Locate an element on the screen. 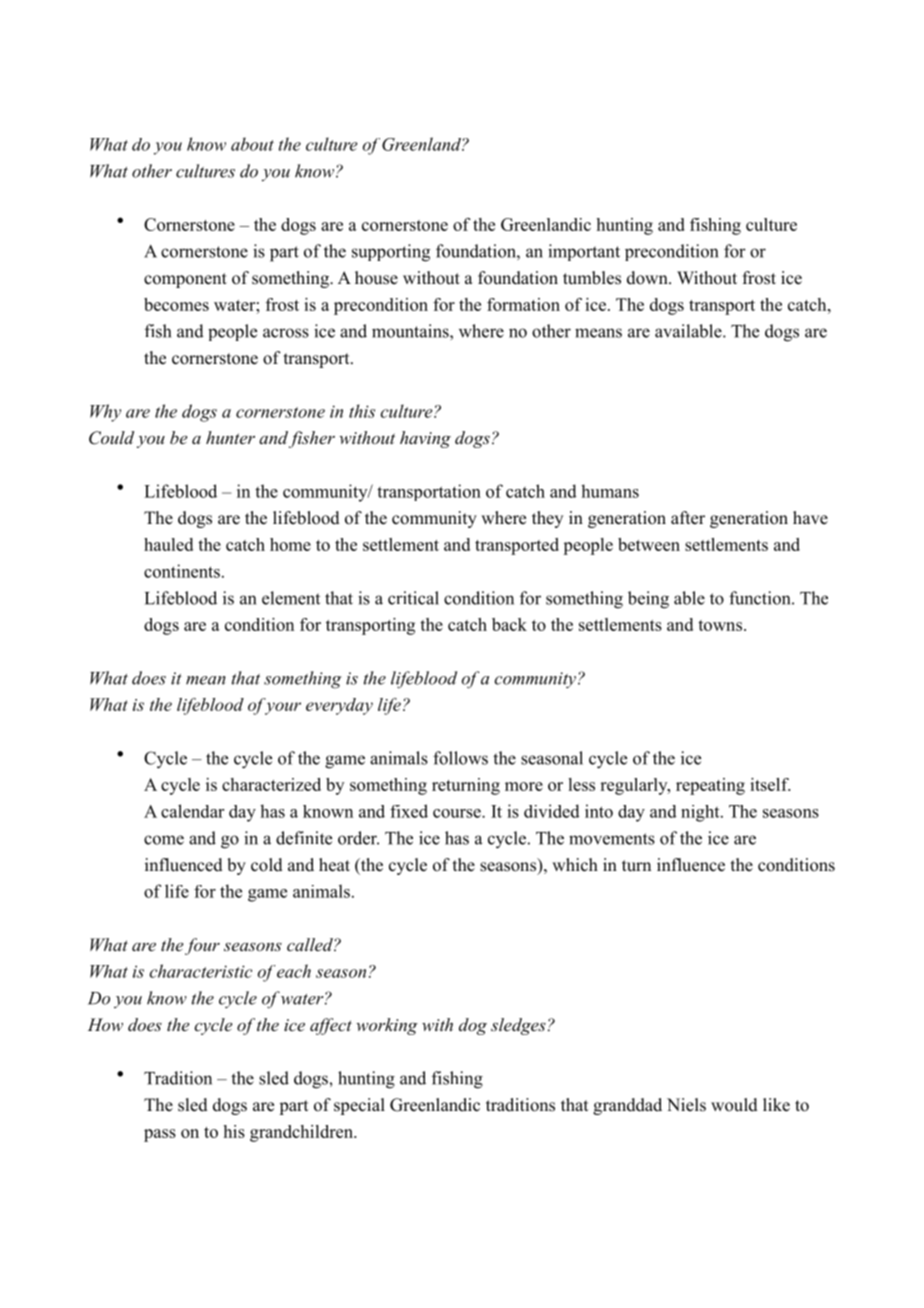 This screenshot has width=924, height=1308. cold is located at coordinates (267, 865).
